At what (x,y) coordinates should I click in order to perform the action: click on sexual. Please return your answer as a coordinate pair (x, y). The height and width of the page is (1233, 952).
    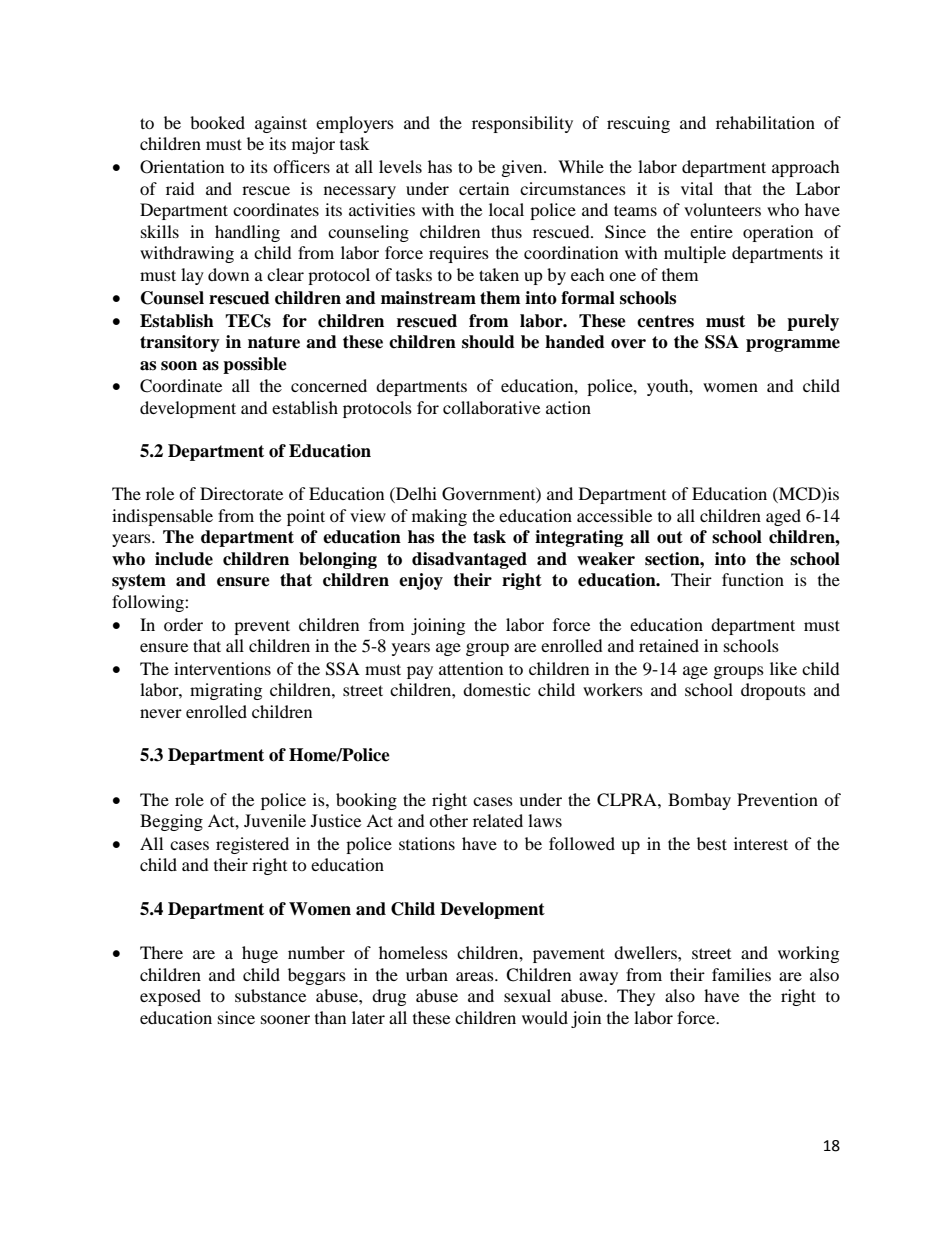
    Looking at the image, I should click on (527, 995).
